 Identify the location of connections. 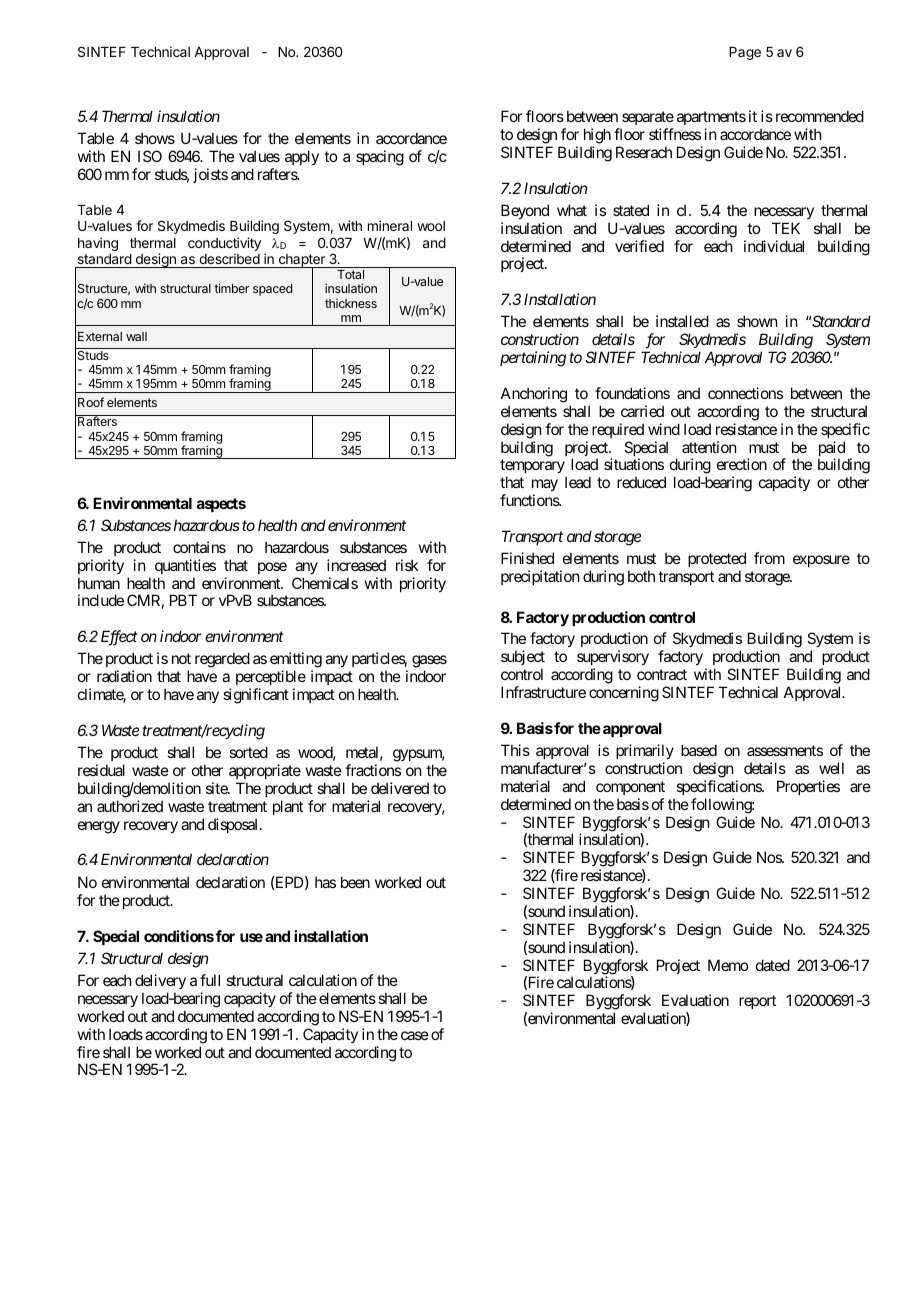
(745, 393).
